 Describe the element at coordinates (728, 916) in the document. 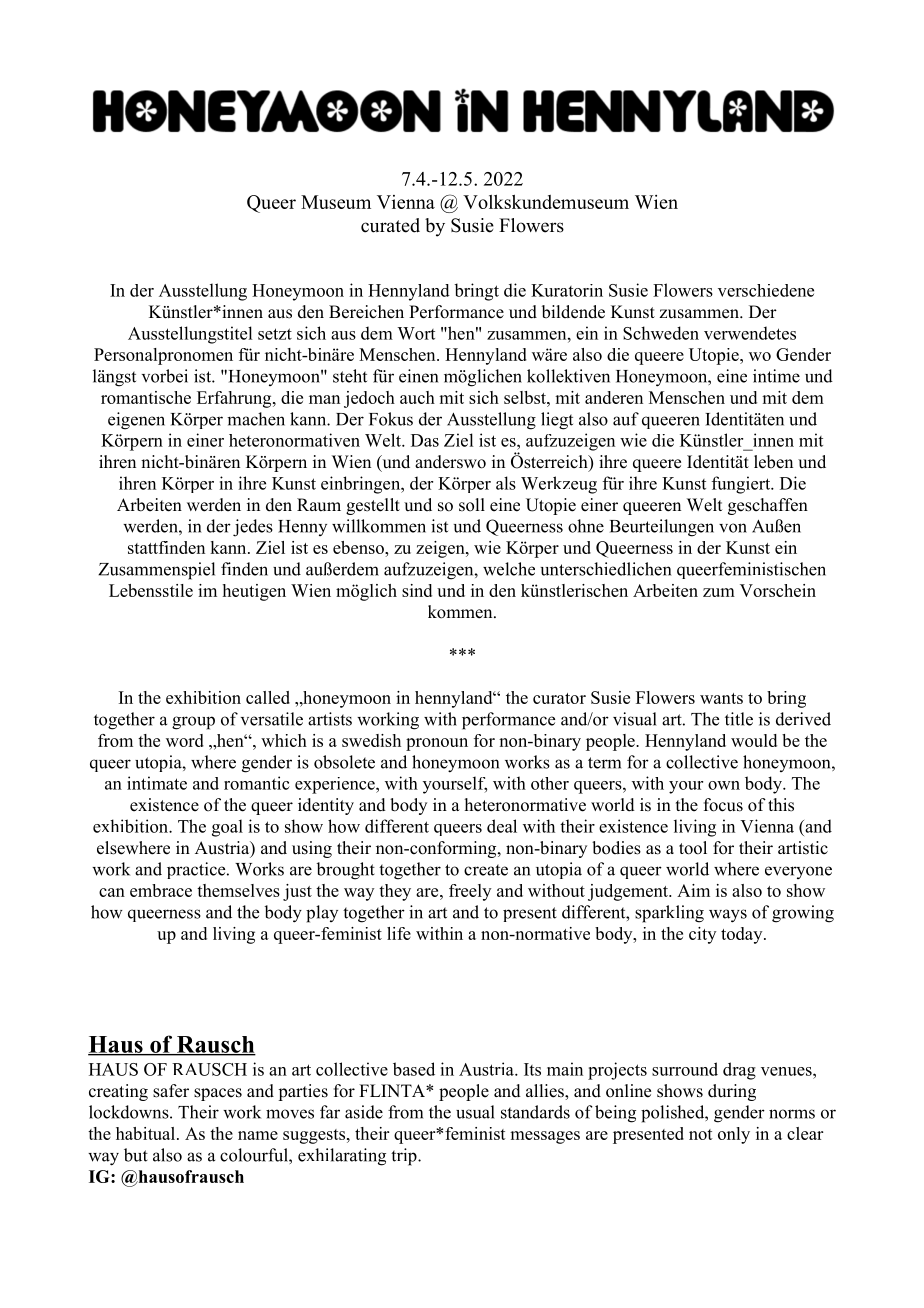

I see `ways` at that location.
